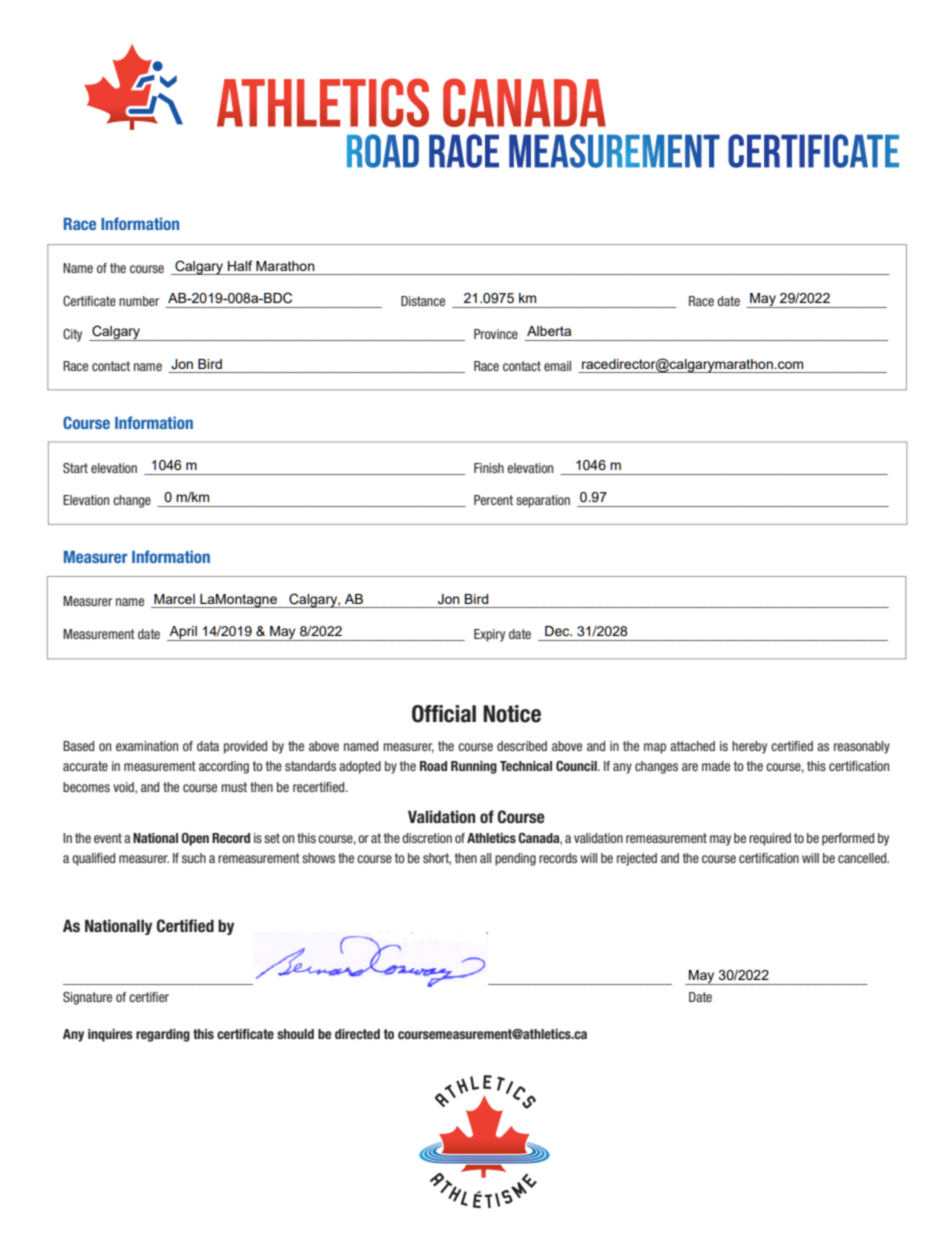 Image resolution: width=952 pixels, height=1233 pixels. Describe the element at coordinates (692, 746) in the image. I see `attached` at that location.
